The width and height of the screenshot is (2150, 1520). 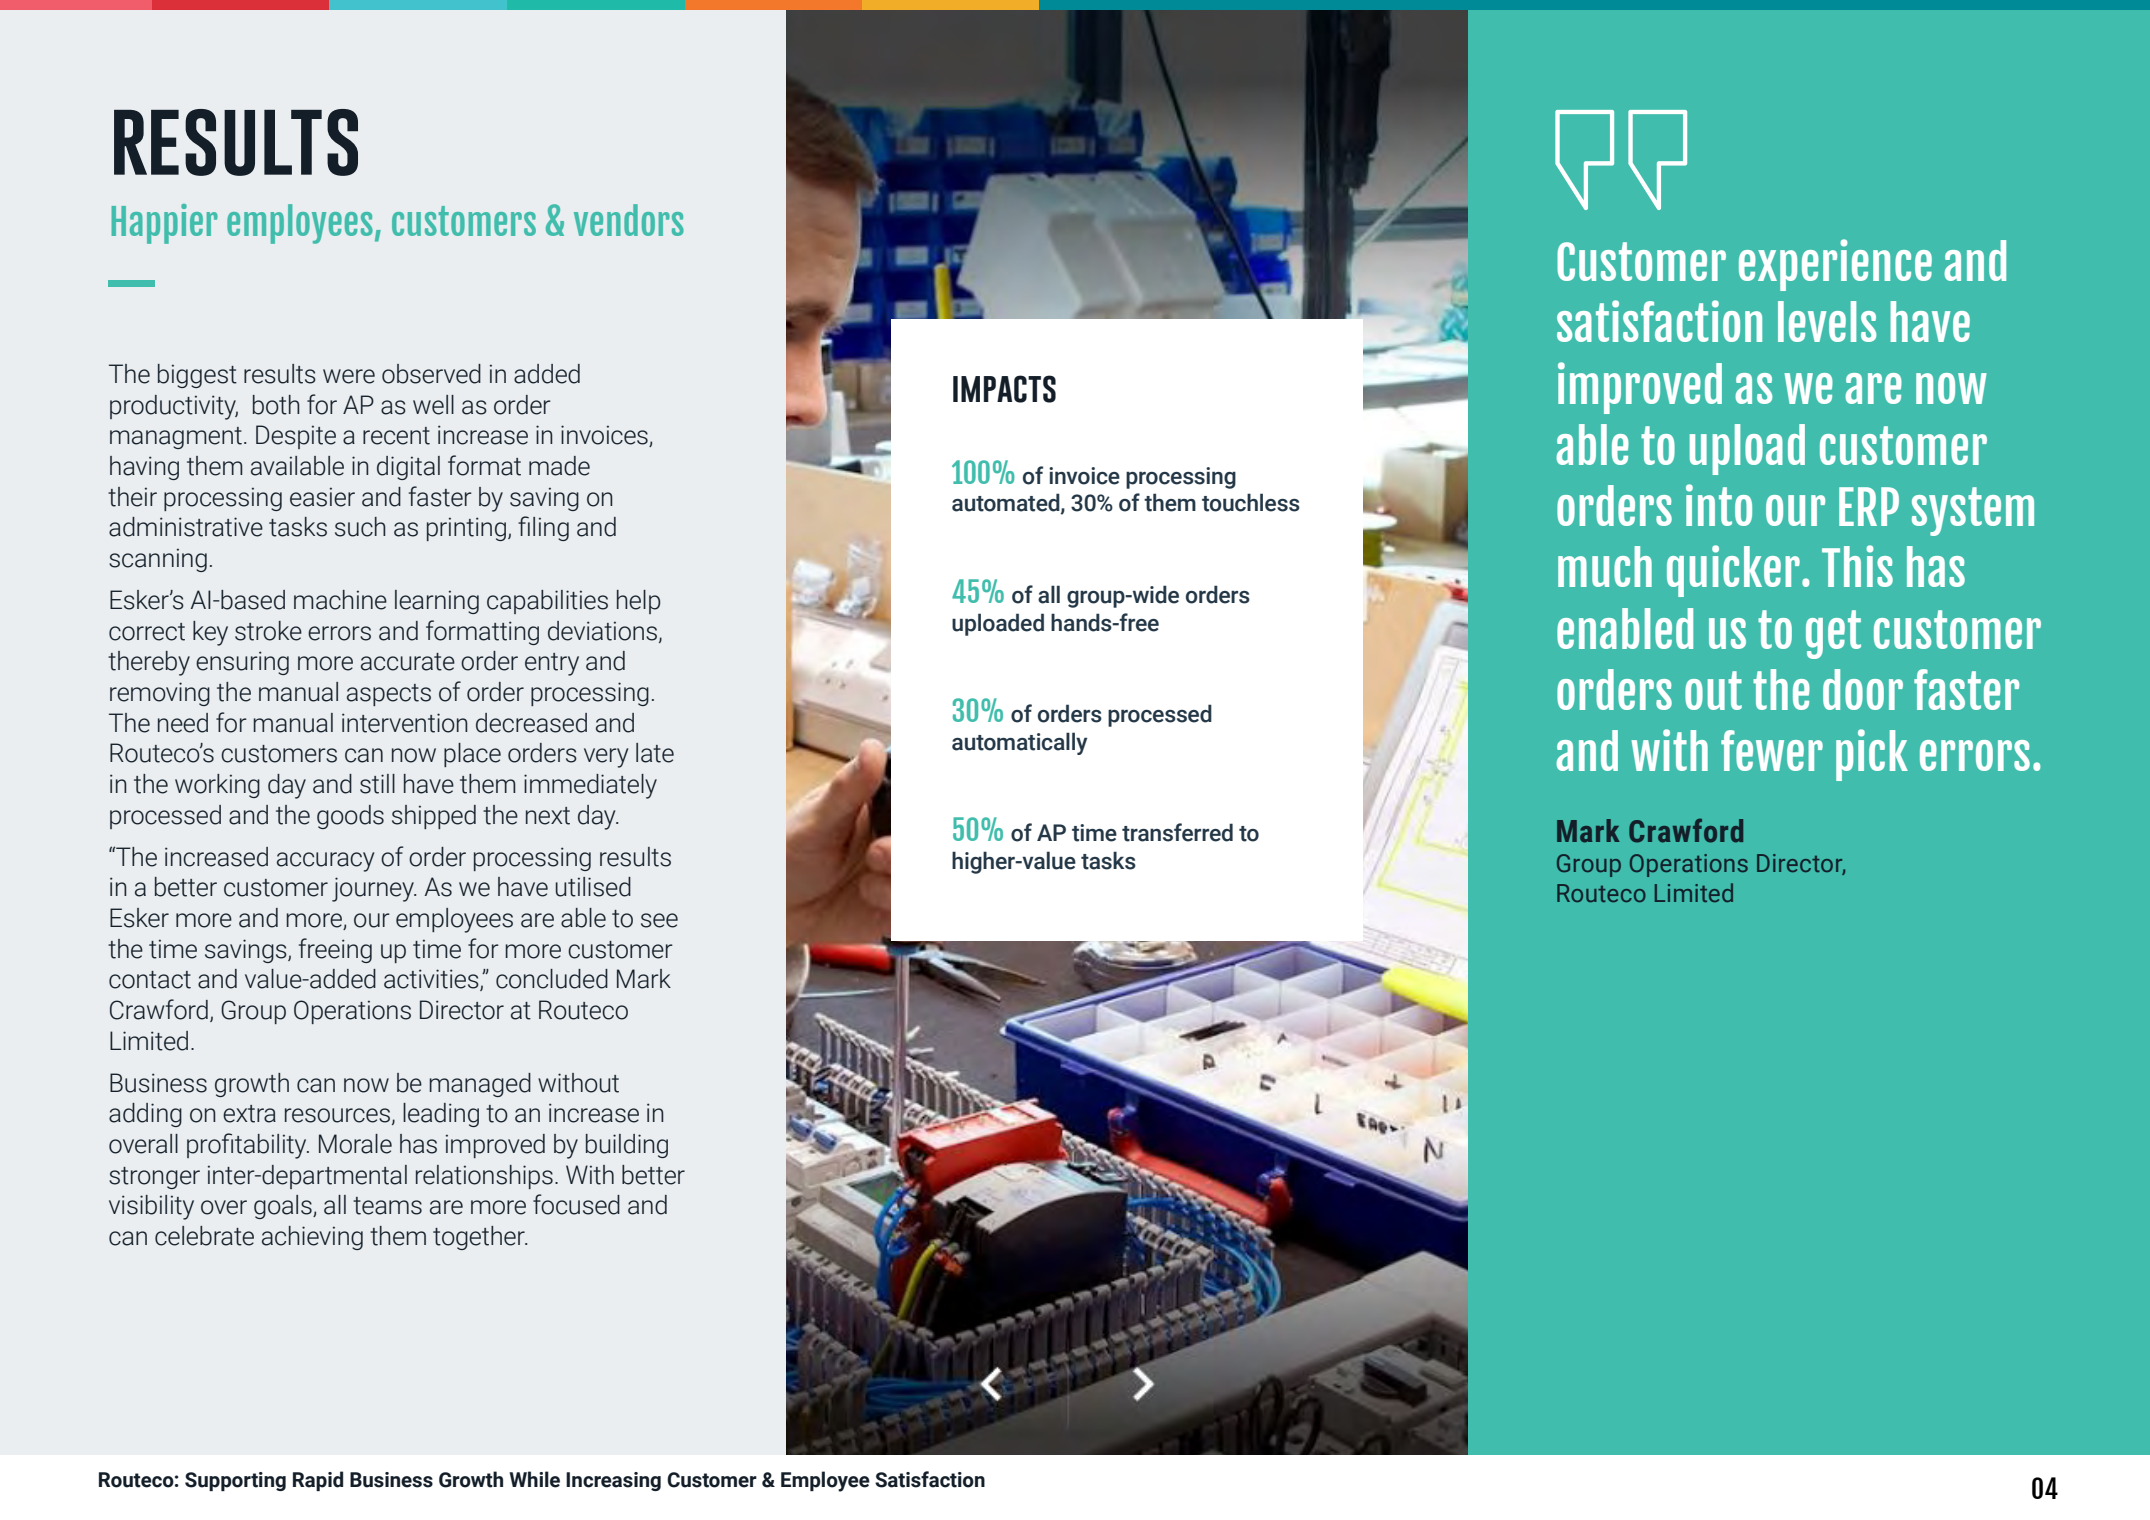 I want to click on fewer, so click(x=1772, y=750).
